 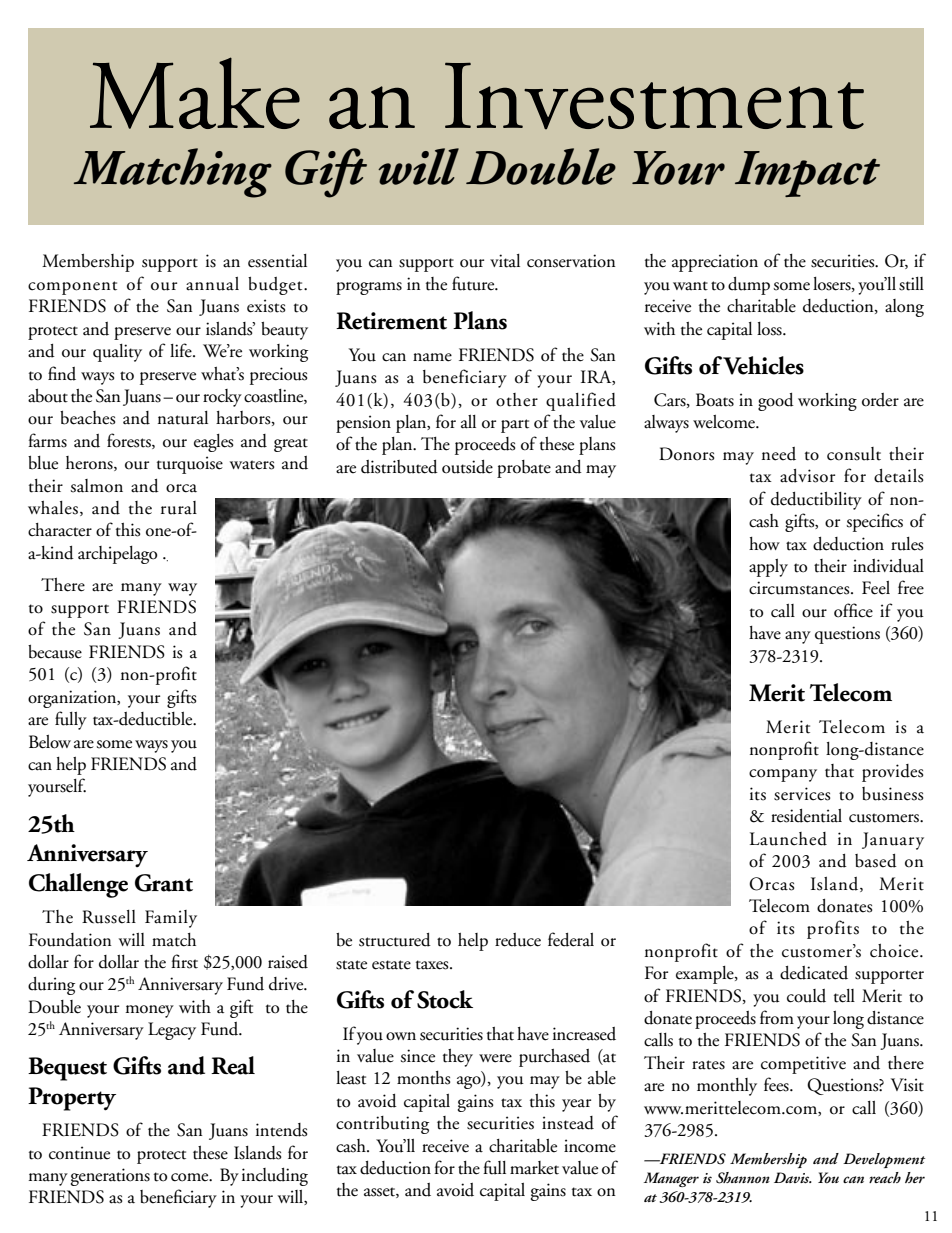 What do you see at coordinates (467, 467) in the screenshot?
I see `outside` at bounding box center [467, 467].
